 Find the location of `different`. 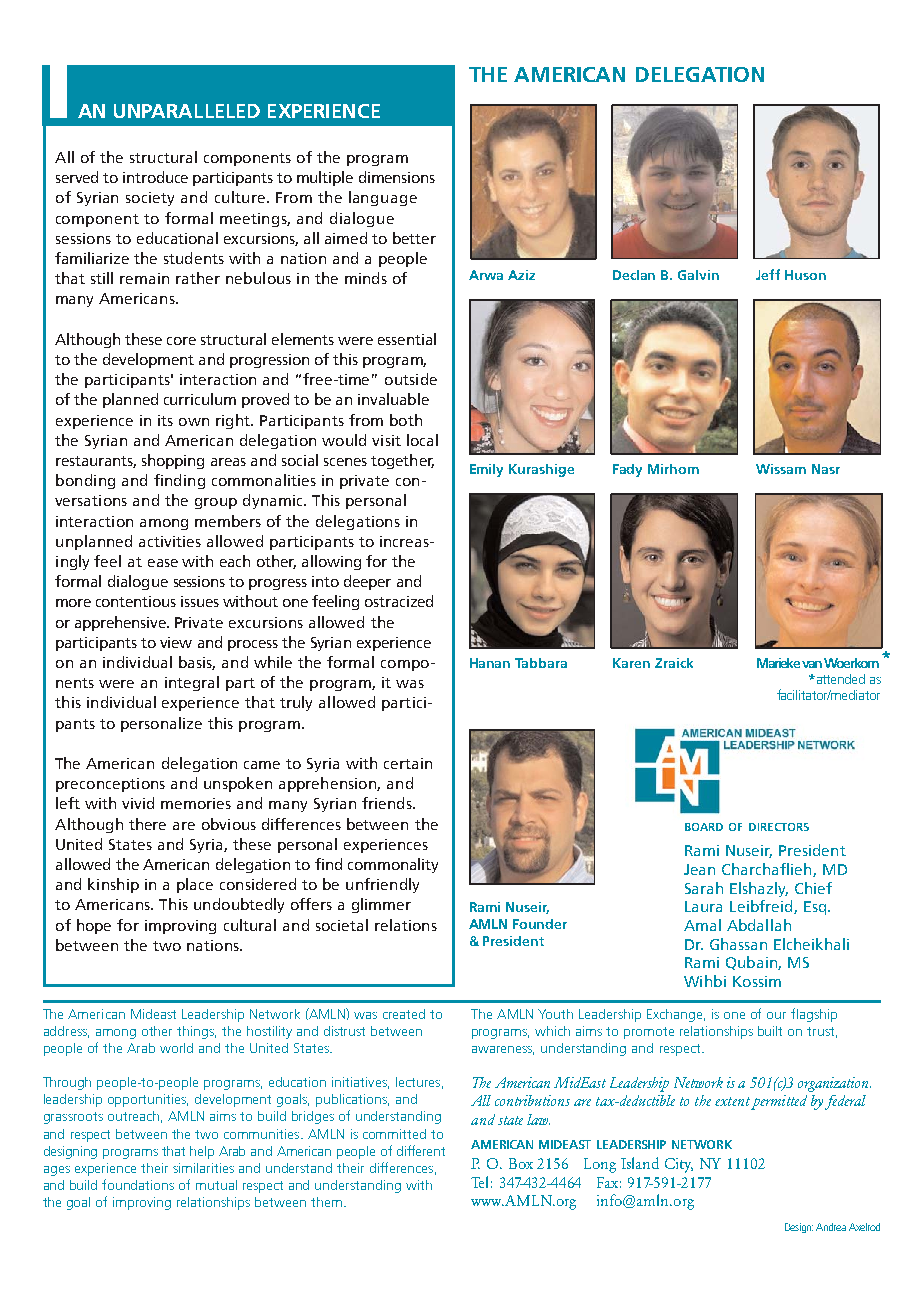

different is located at coordinates (421, 1150).
